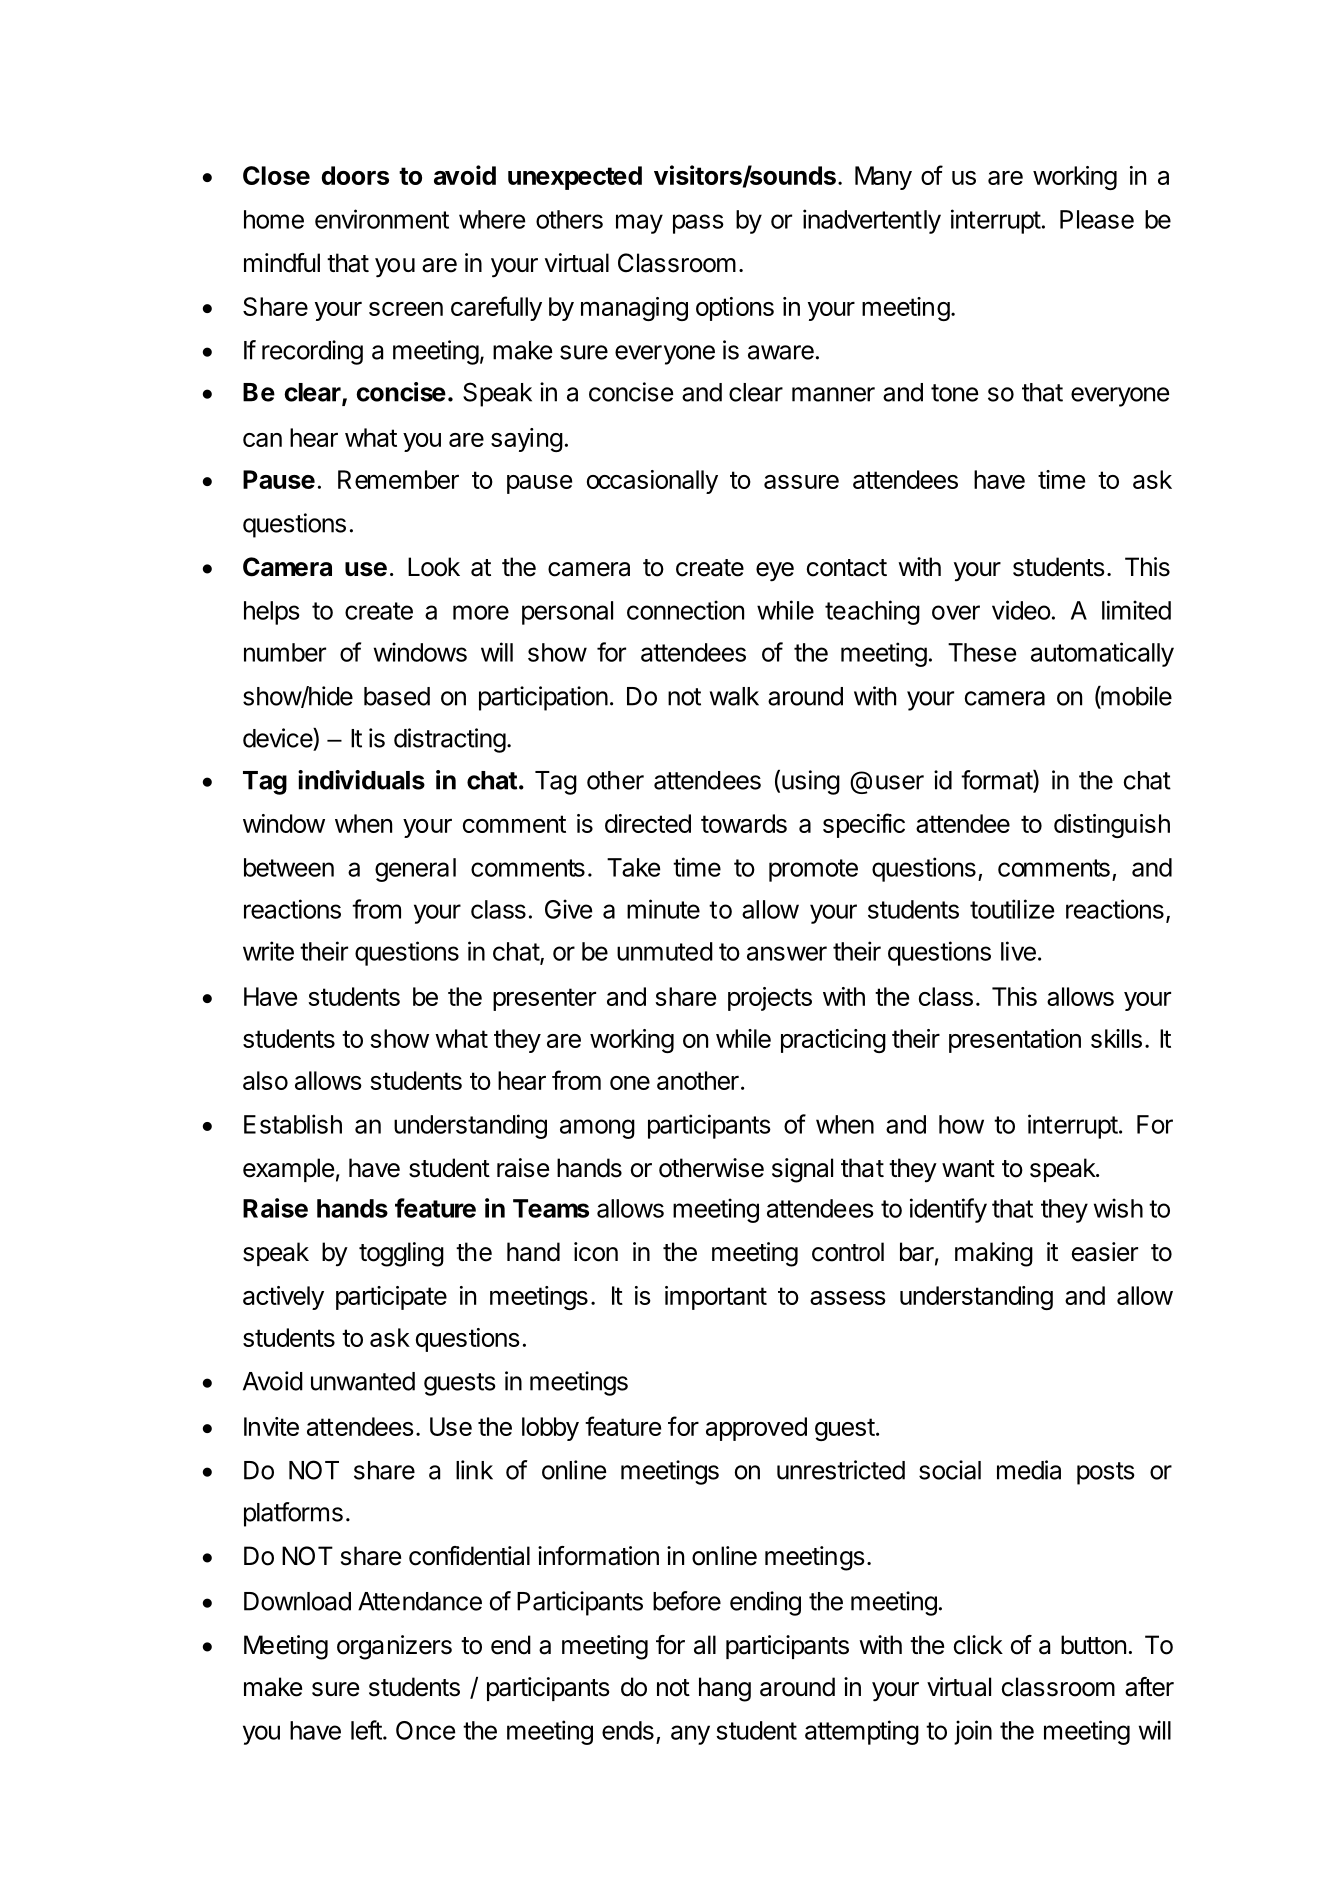 The image size is (1332, 1884). Describe the element at coordinates (698, 224) in the image. I see `pass` at that location.
